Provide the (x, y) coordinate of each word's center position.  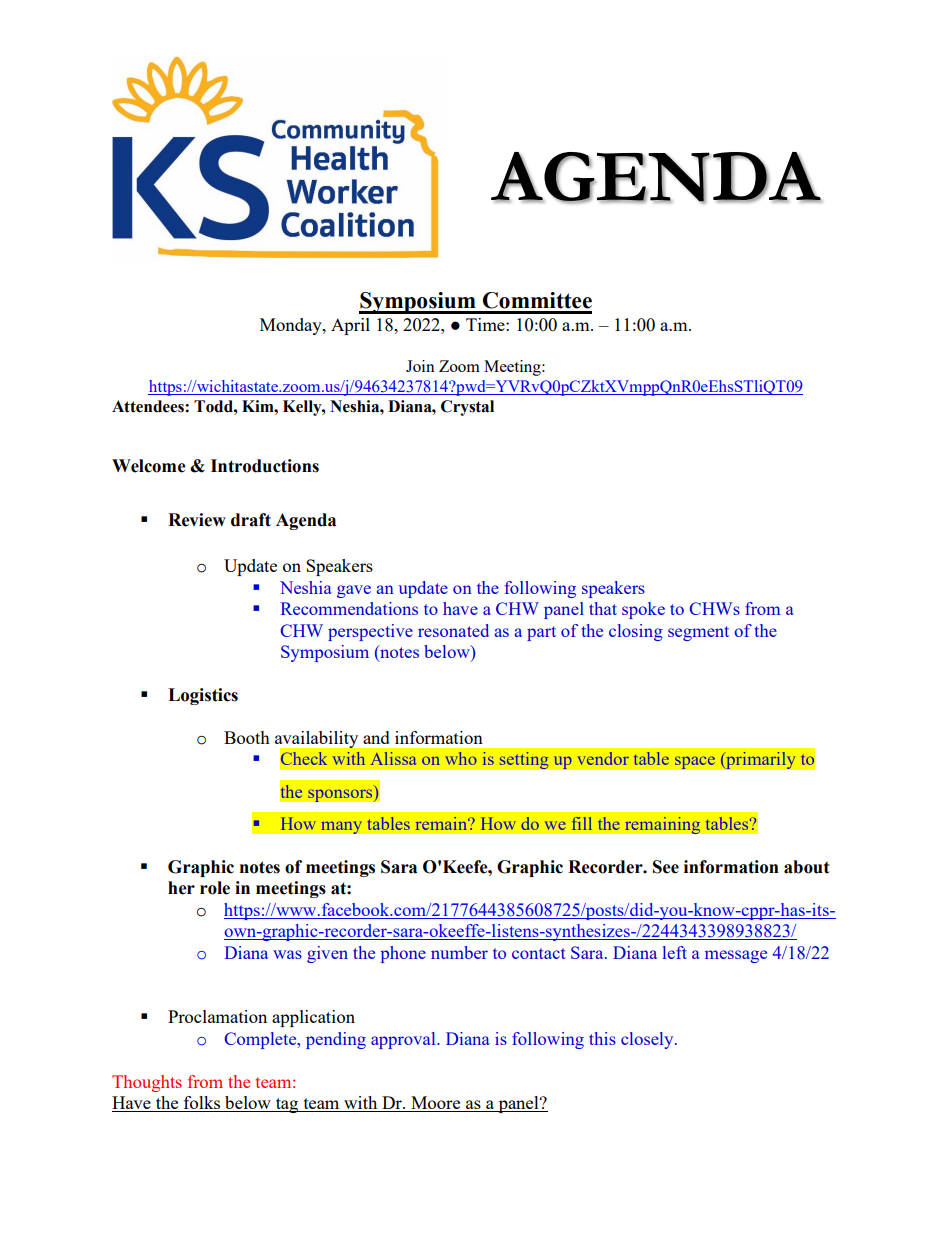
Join (420, 366)
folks (202, 1104)
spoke (643, 610)
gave (354, 591)
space (695, 763)
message (736, 956)
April (350, 326)
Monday (292, 326)
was (287, 954)
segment (698, 633)
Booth (247, 737)
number (459, 952)
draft (251, 520)
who (461, 758)
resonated (453, 630)
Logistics (203, 696)
